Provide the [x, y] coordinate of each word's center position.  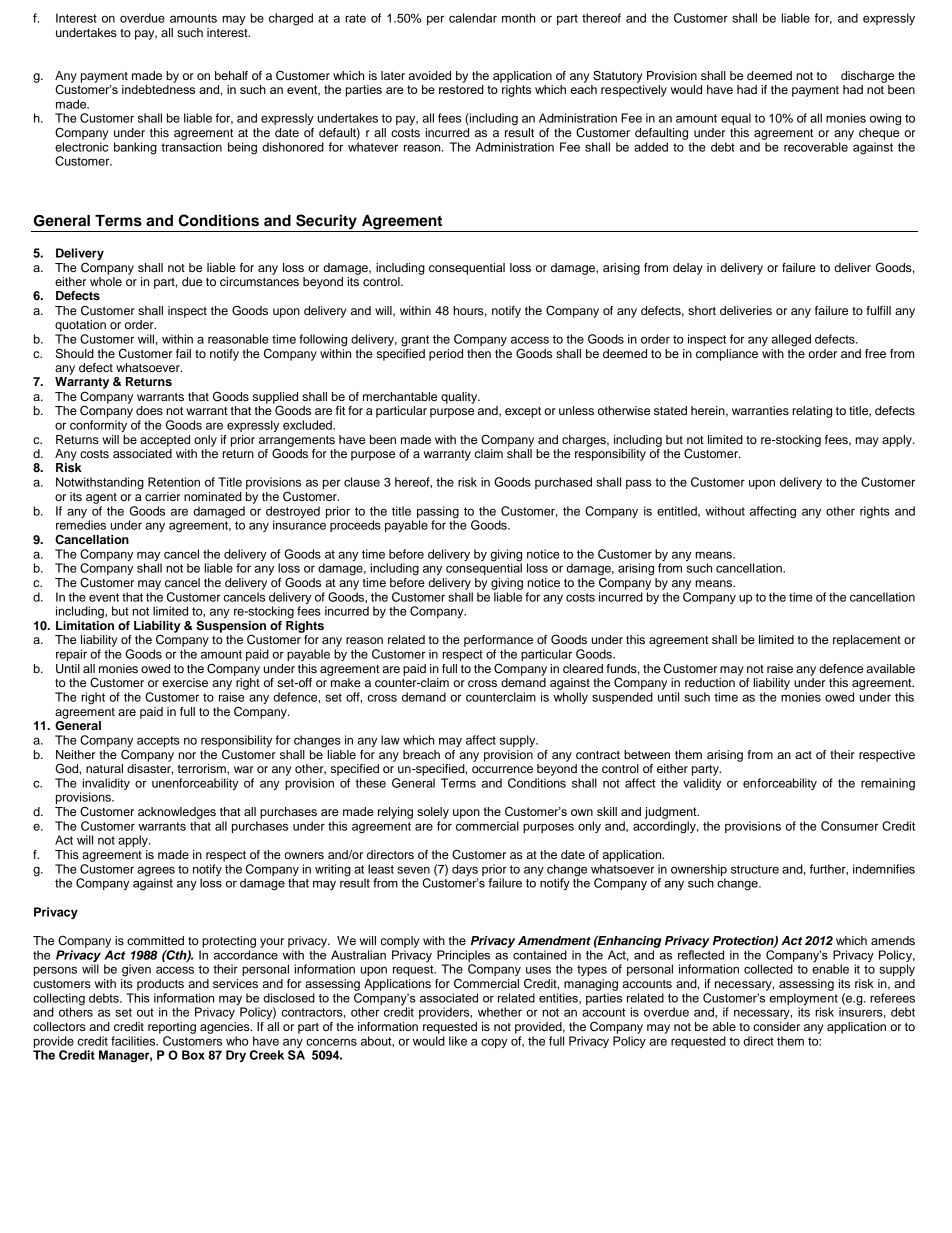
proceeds [355, 526]
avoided [429, 75]
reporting [172, 1028]
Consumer [850, 826]
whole [106, 281]
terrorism [203, 769]
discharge [867, 77]
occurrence [502, 769]
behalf [231, 75]
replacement [867, 641]
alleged [791, 340]
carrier [162, 496]
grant [415, 341]
